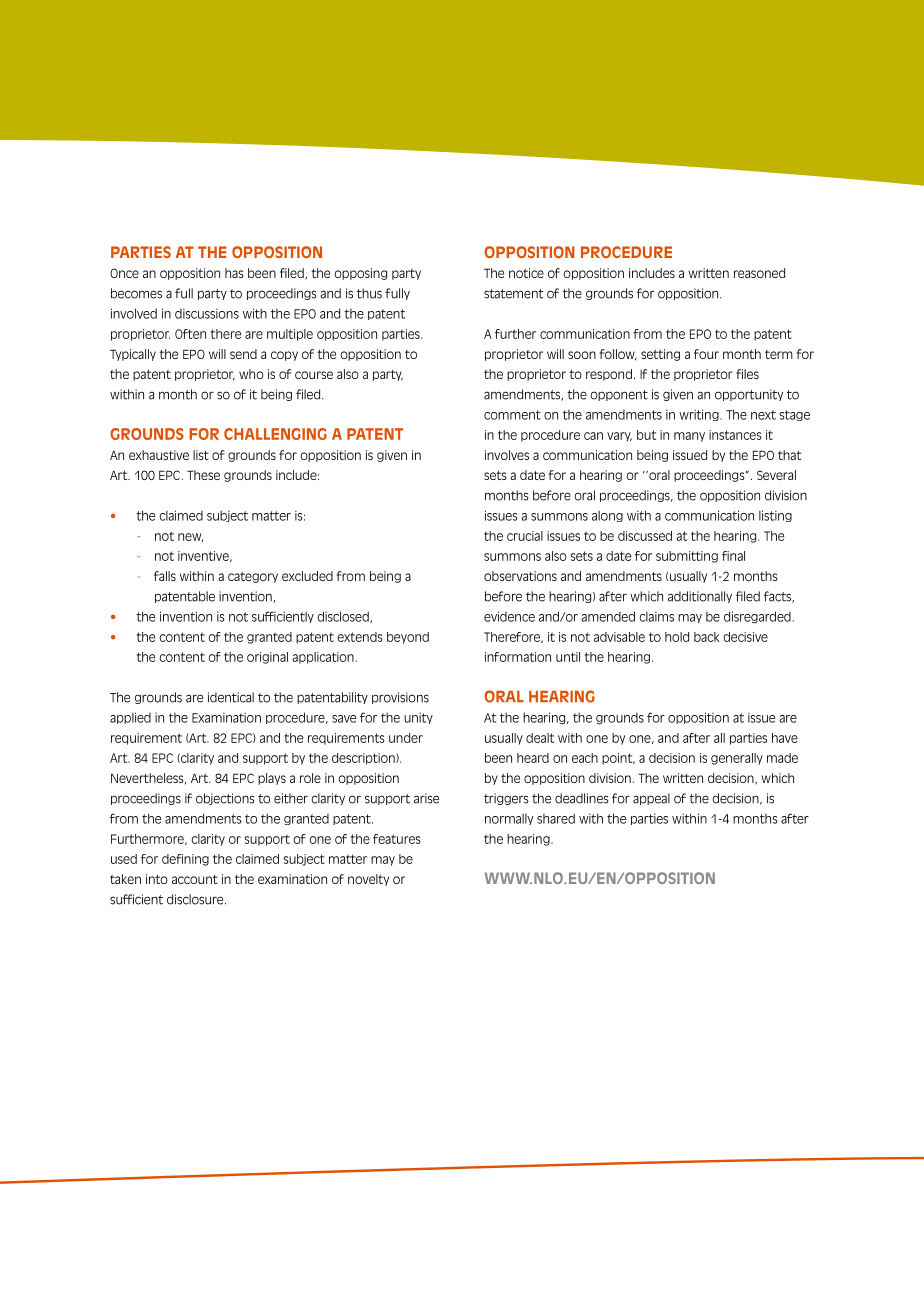 This screenshot has width=924, height=1308. I want to click on reasoned, so click(759, 273).
